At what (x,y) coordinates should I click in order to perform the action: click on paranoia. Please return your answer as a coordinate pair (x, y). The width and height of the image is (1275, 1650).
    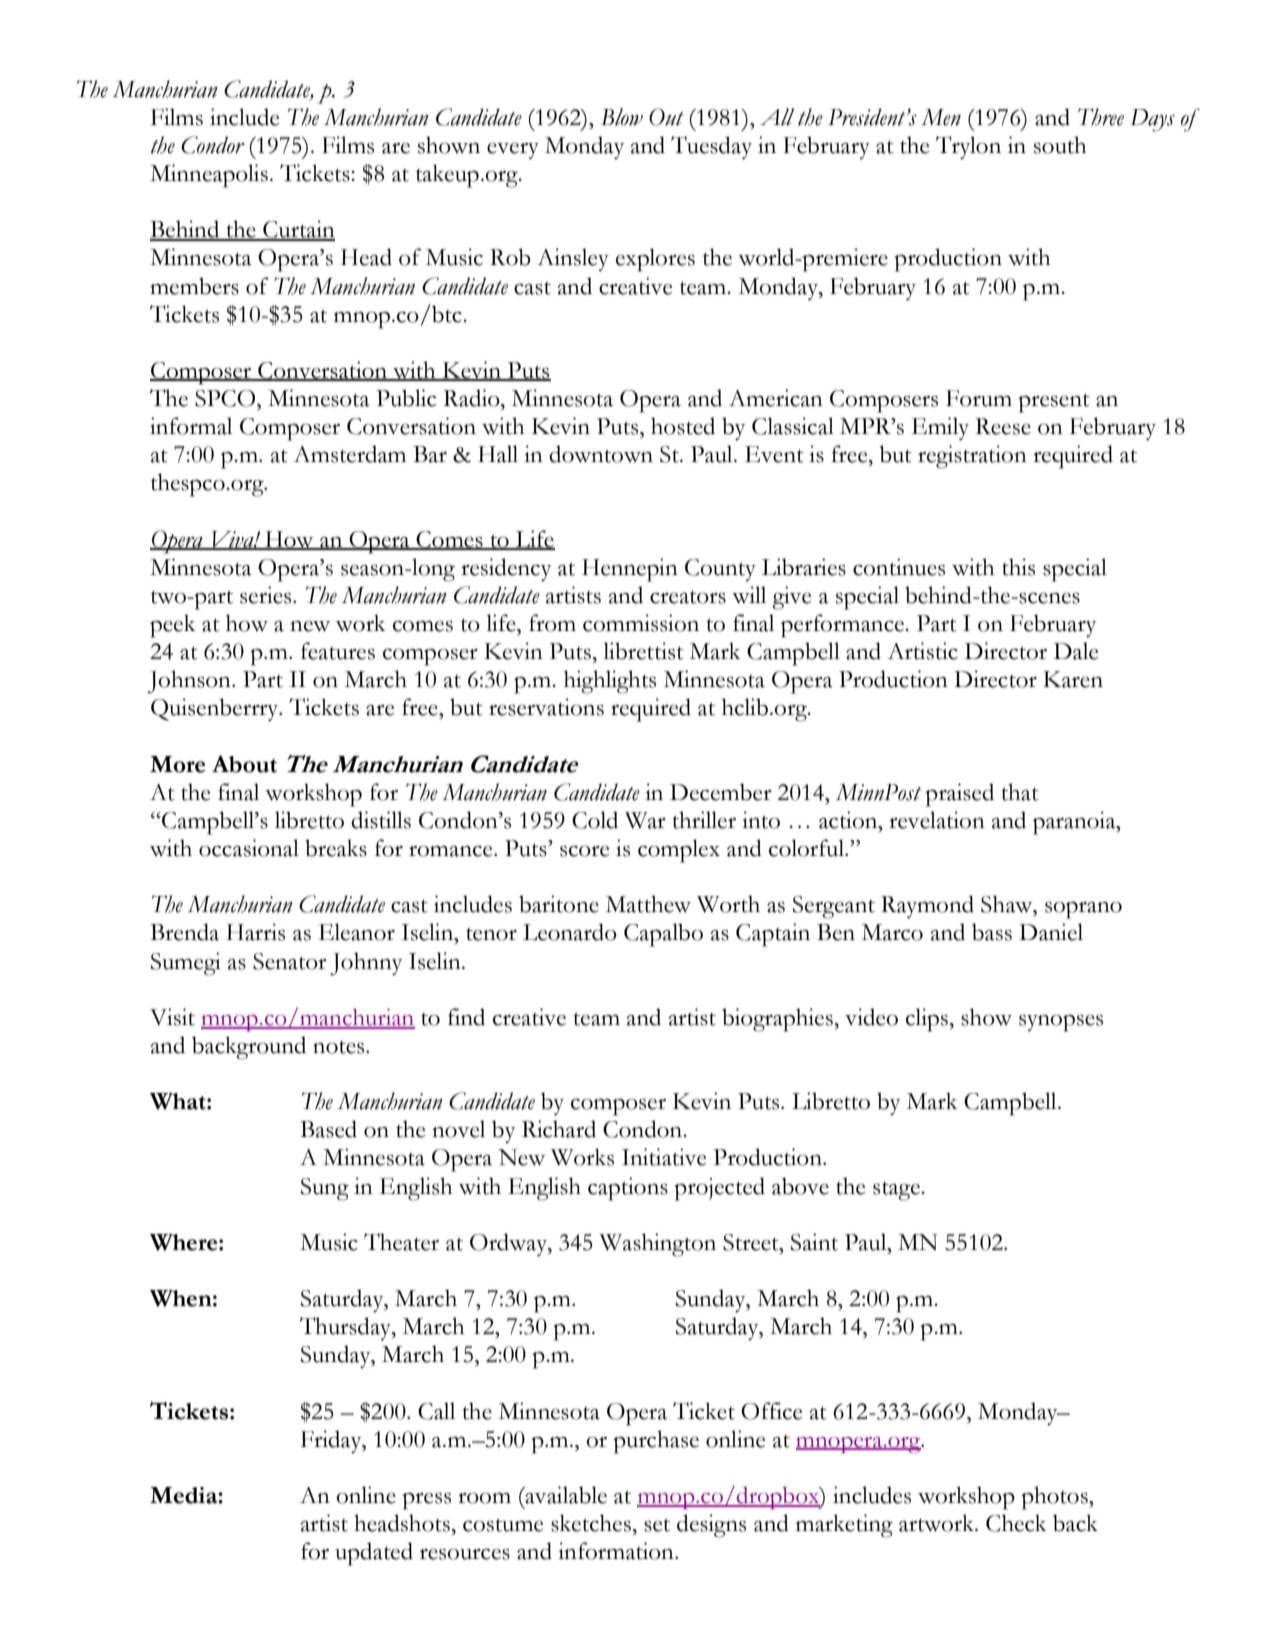
    Looking at the image, I should click on (1075, 823).
